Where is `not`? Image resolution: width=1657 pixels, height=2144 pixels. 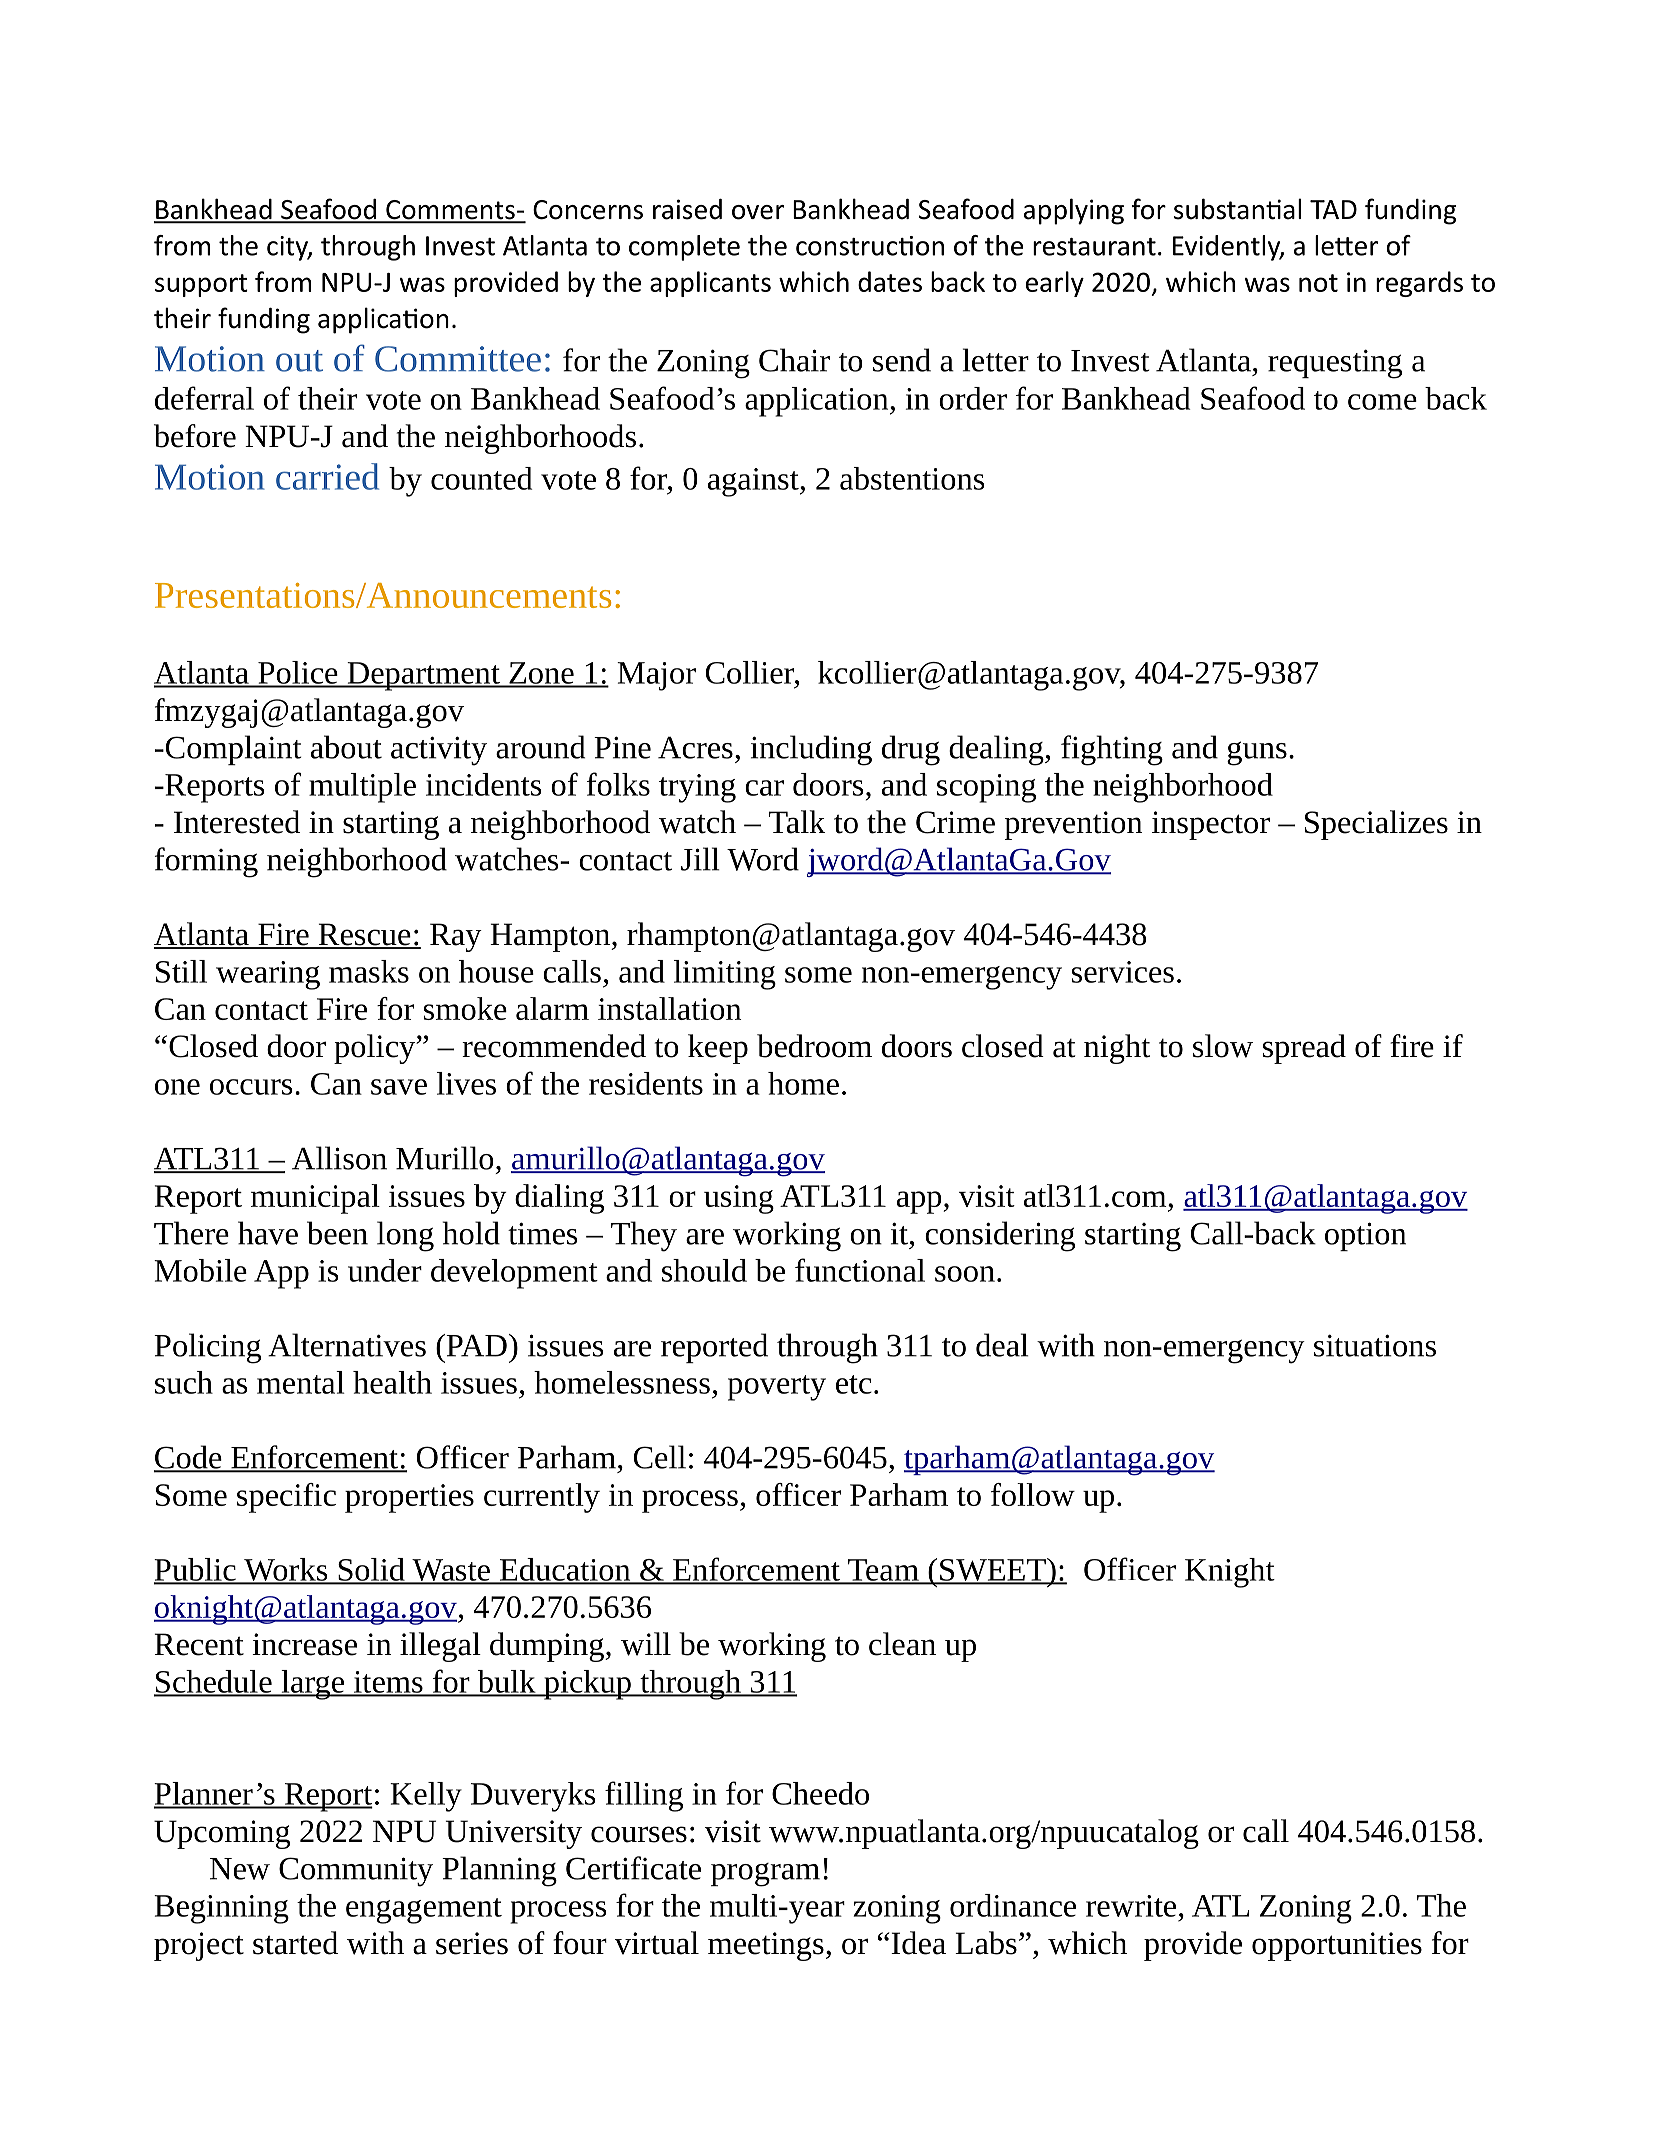 not is located at coordinates (1318, 283).
